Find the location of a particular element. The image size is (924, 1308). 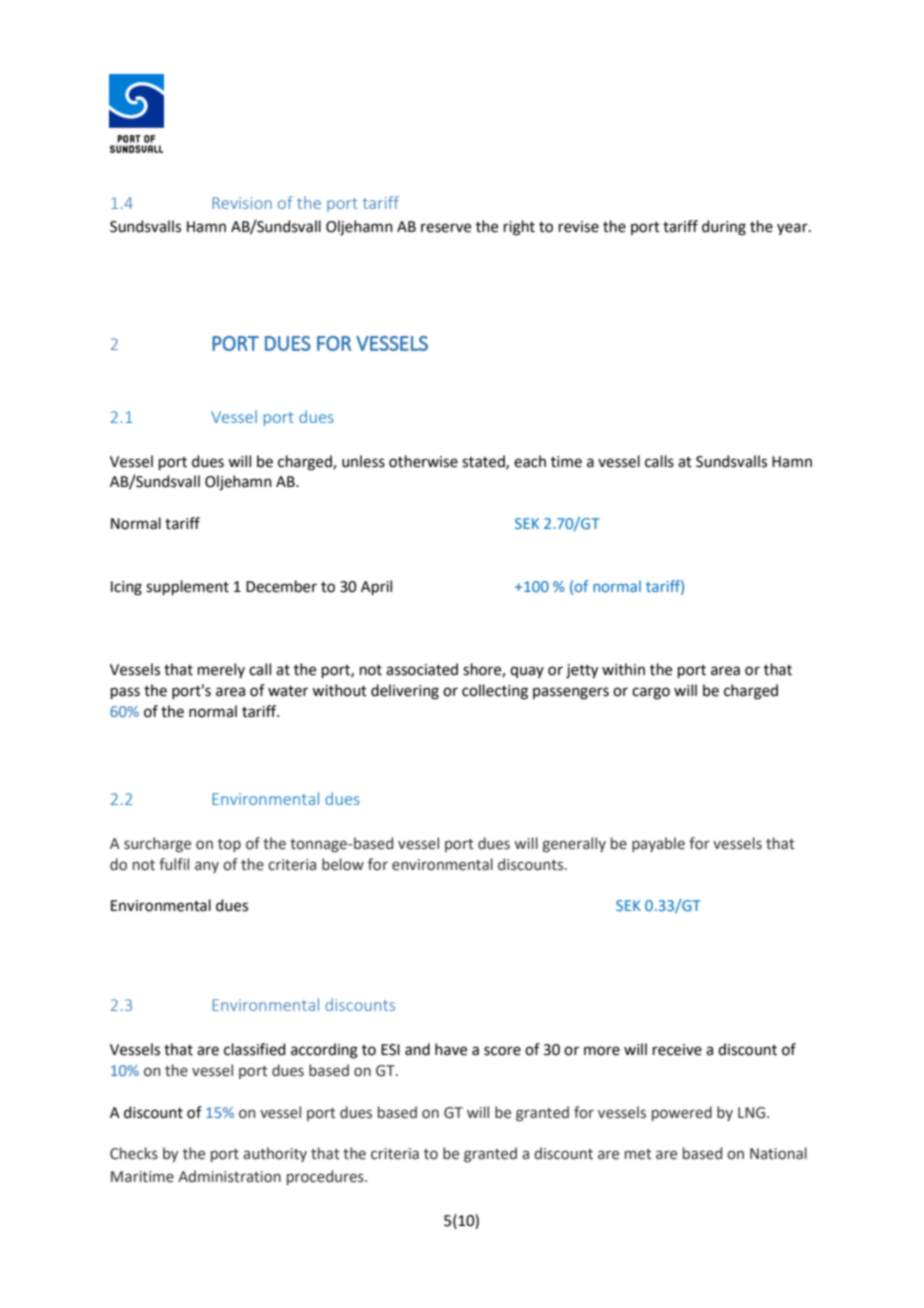

within is located at coordinates (623, 669).
